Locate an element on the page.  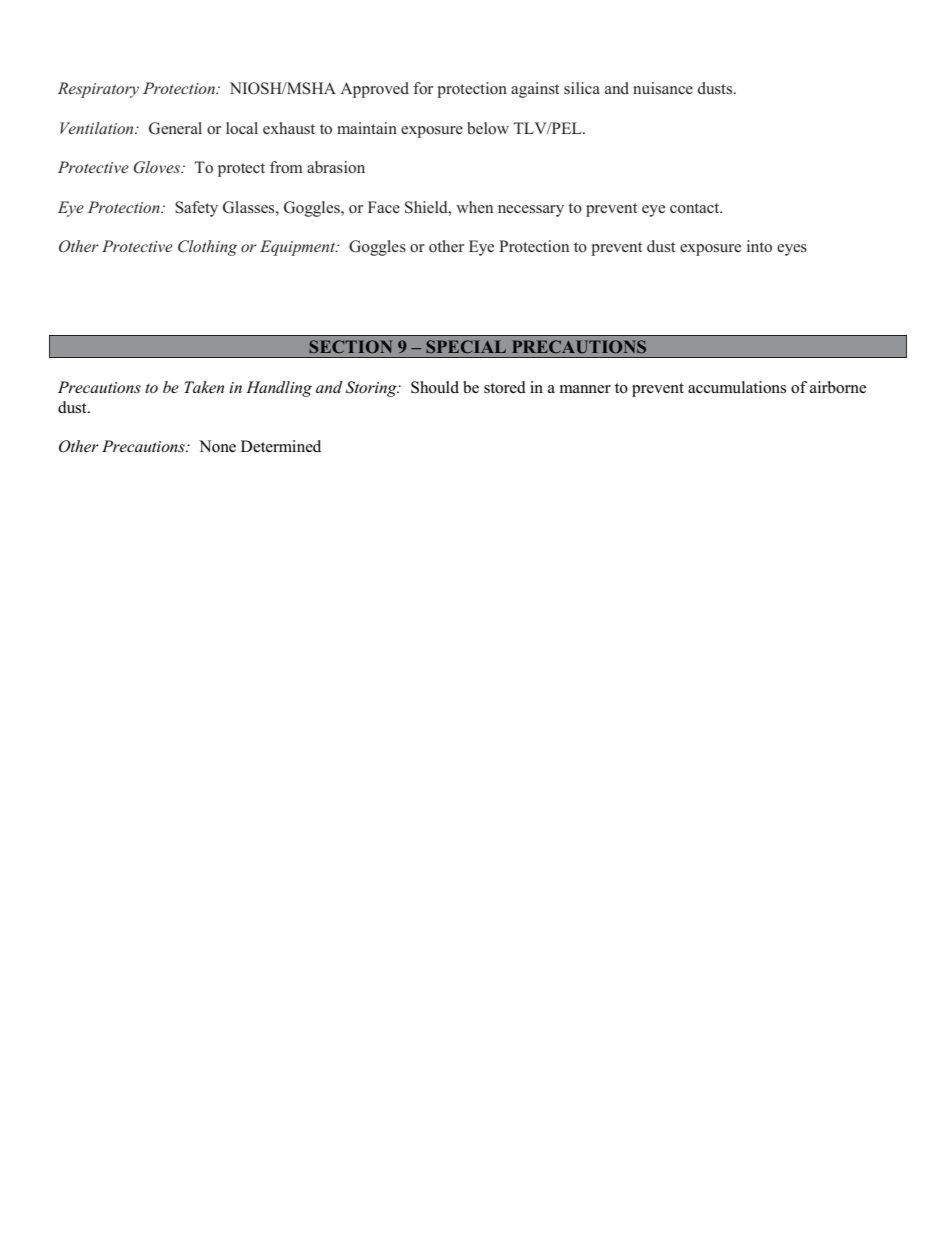
accumulations is located at coordinates (737, 387).
